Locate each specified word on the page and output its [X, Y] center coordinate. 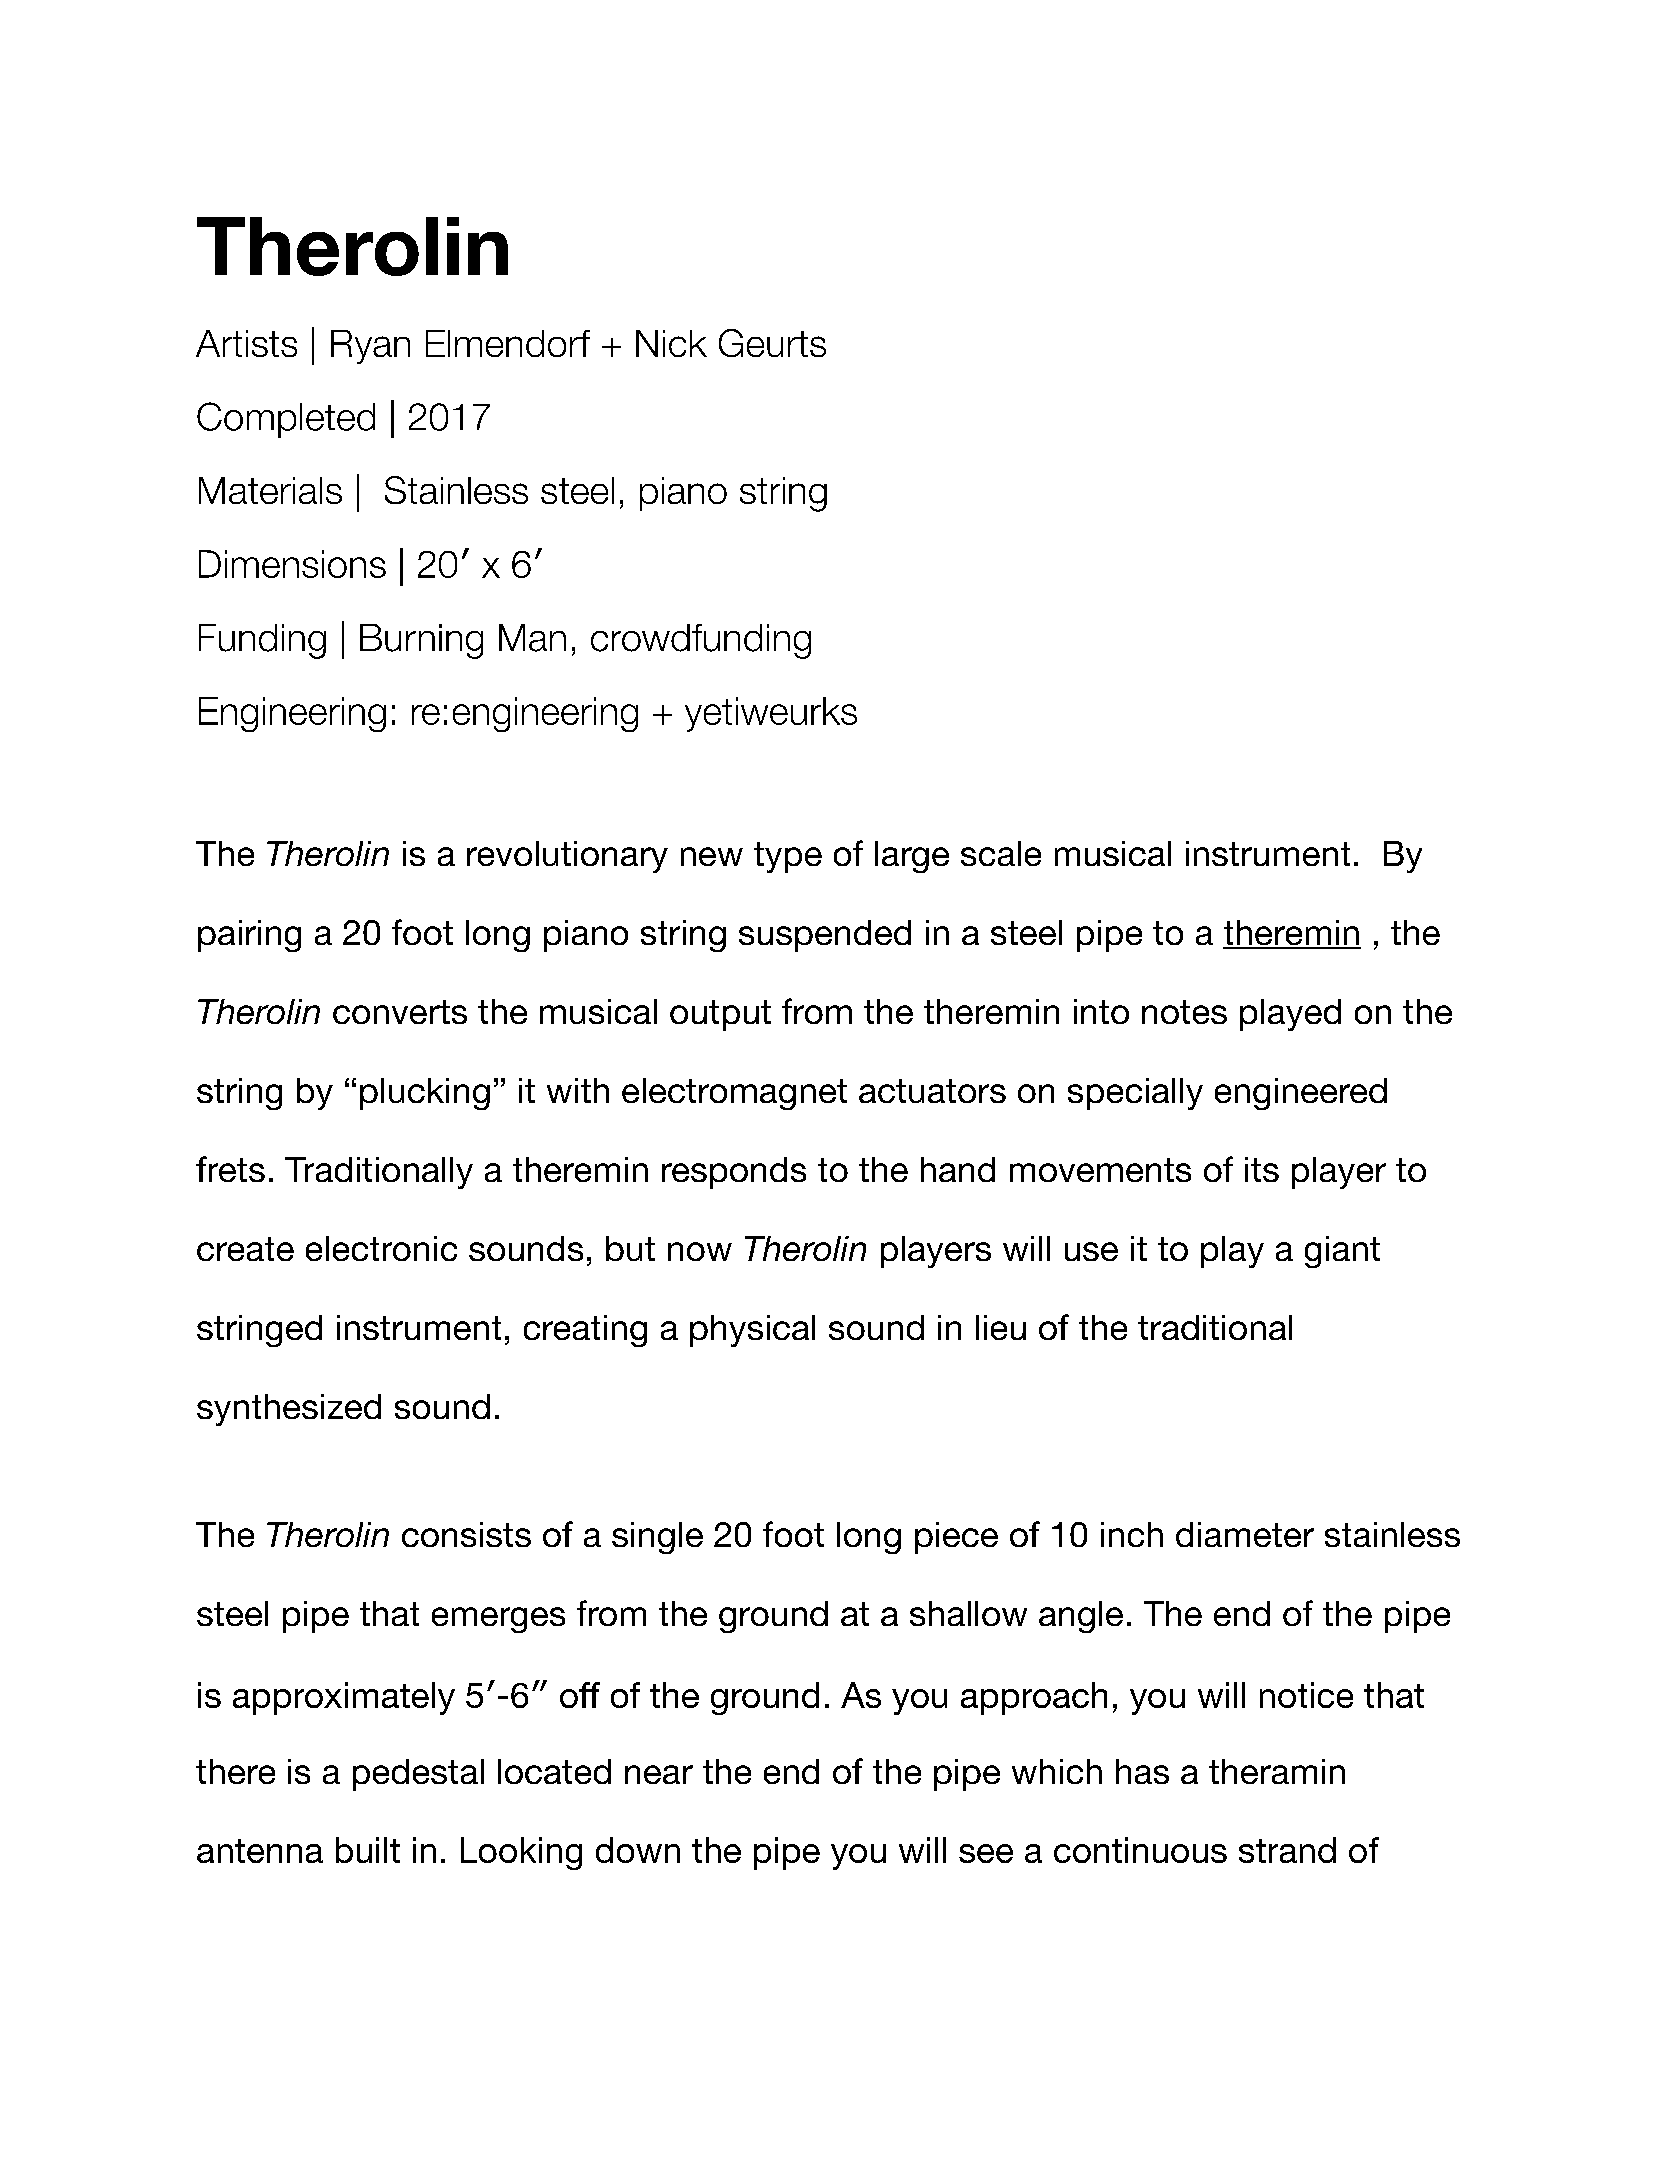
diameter [1245, 1534]
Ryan [370, 347]
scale [1001, 853]
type [788, 857]
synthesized [289, 1410]
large [912, 857]
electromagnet [734, 1094]
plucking [425, 1094]
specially [1135, 1094]
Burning [421, 641]
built [368, 1850]
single [657, 1538]
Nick [671, 343]
